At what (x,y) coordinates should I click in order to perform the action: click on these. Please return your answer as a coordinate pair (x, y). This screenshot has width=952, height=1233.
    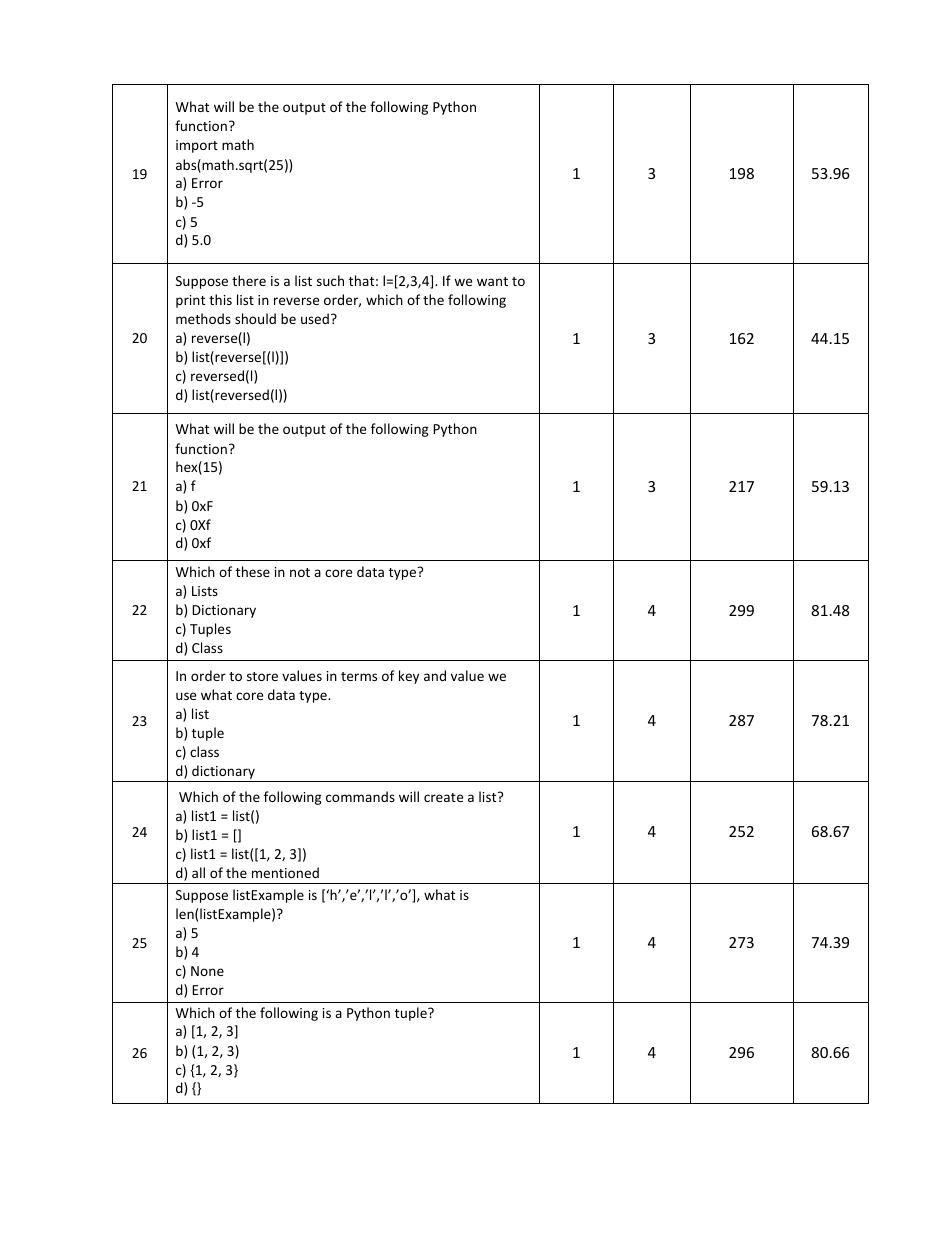
    Looking at the image, I should click on (253, 571).
